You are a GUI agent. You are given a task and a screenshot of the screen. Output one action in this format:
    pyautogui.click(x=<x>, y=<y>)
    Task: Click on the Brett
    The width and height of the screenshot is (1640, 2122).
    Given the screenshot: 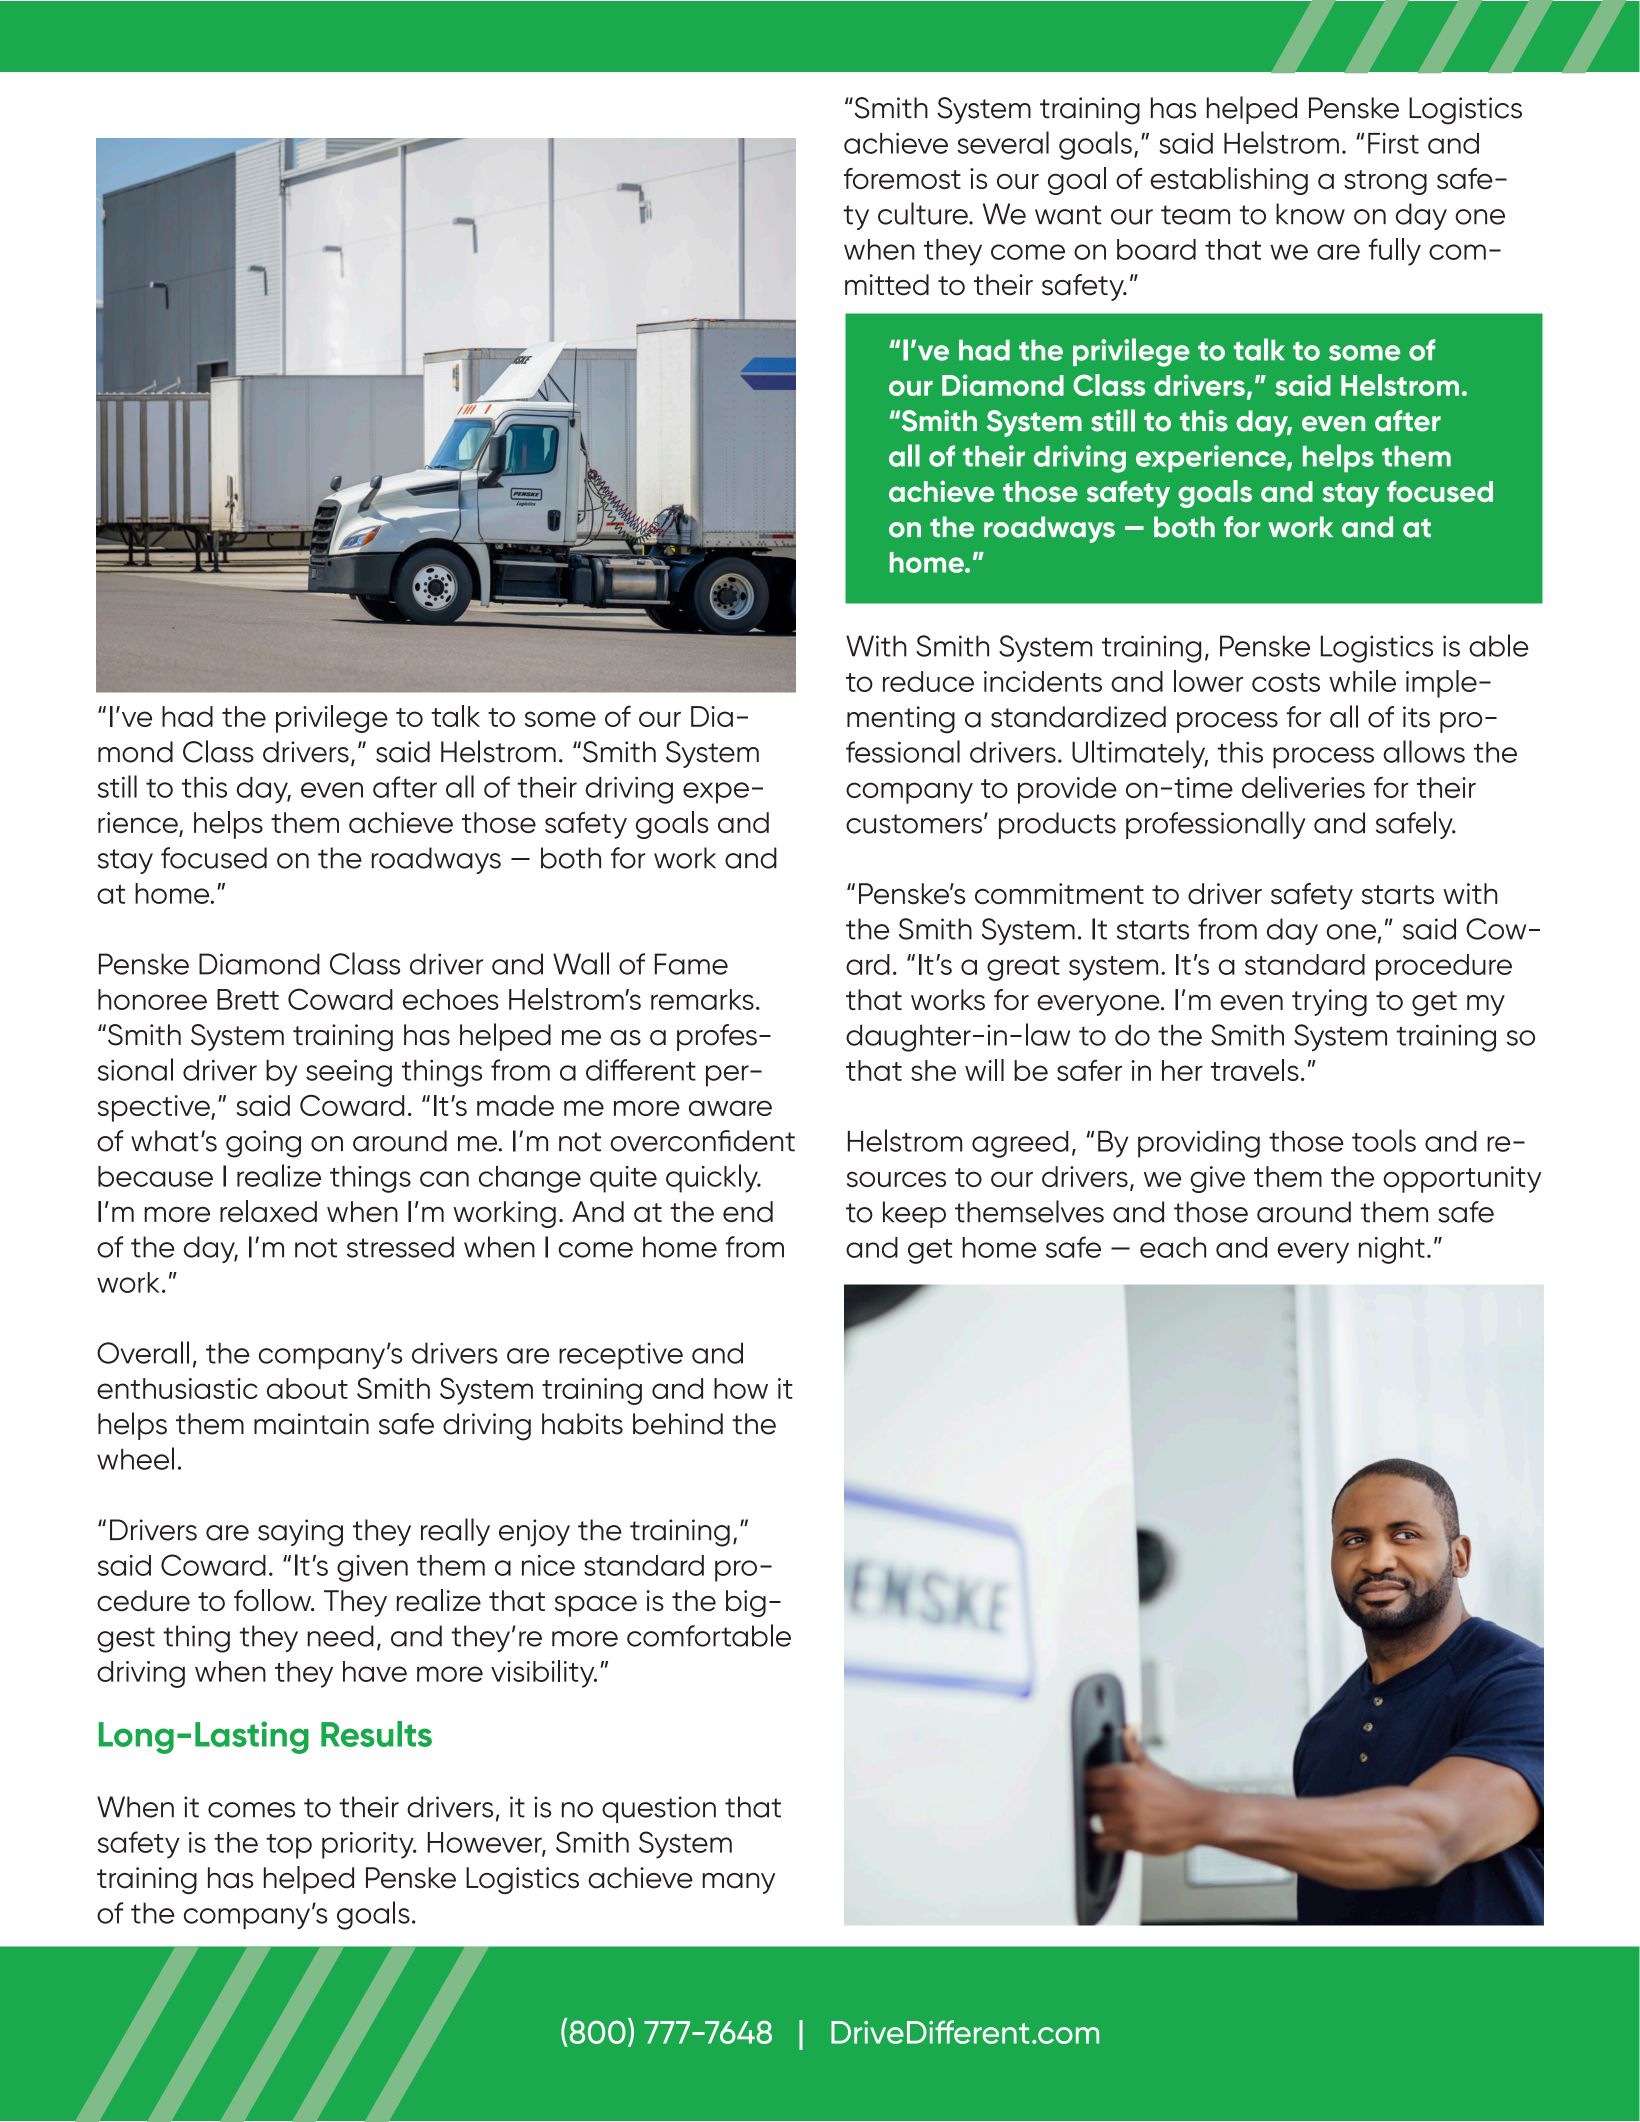 What is the action you would take?
    pyautogui.click(x=248, y=999)
